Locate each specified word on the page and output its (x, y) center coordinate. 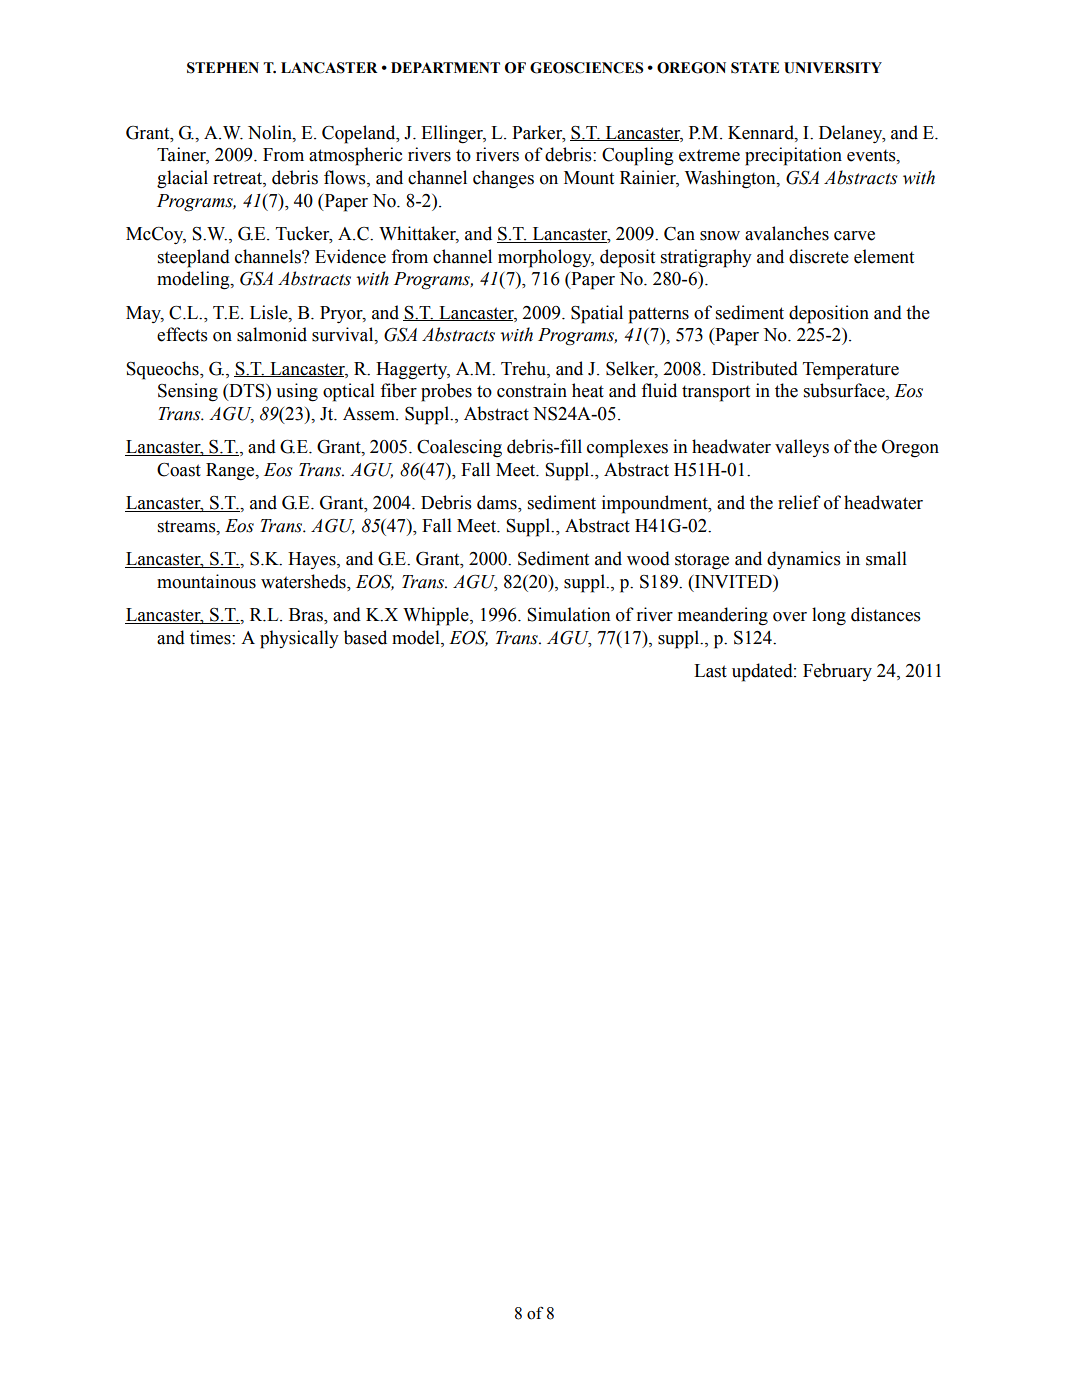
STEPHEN (223, 68)
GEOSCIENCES (586, 68)
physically (299, 639)
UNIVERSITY (833, 68)
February (837, 672)
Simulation (568, 614)
